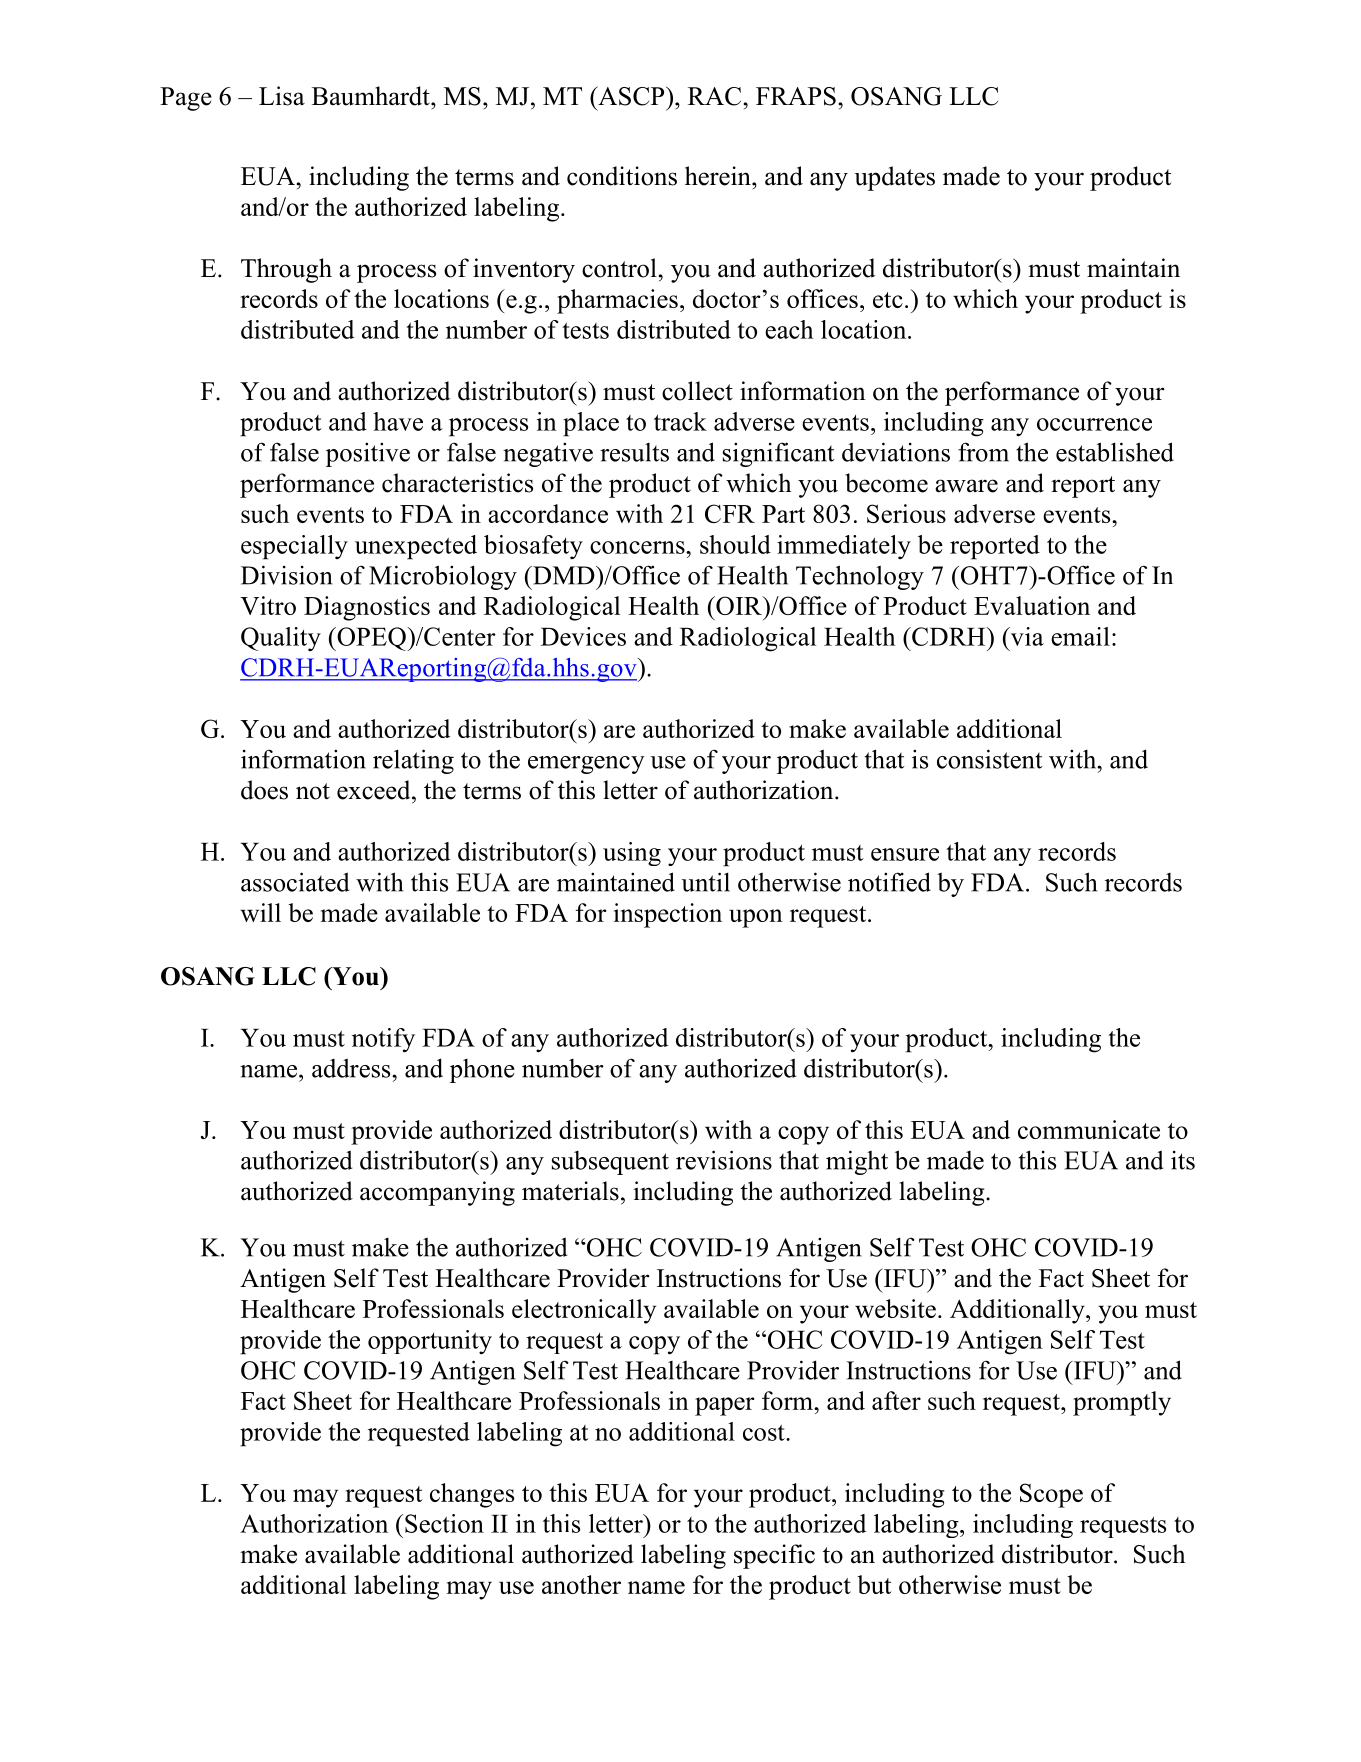 This screenshot has height=1762, width=1361. Describe the element at coordinates (282, 96) in the screenshot. I see `Lisa` at that location.
